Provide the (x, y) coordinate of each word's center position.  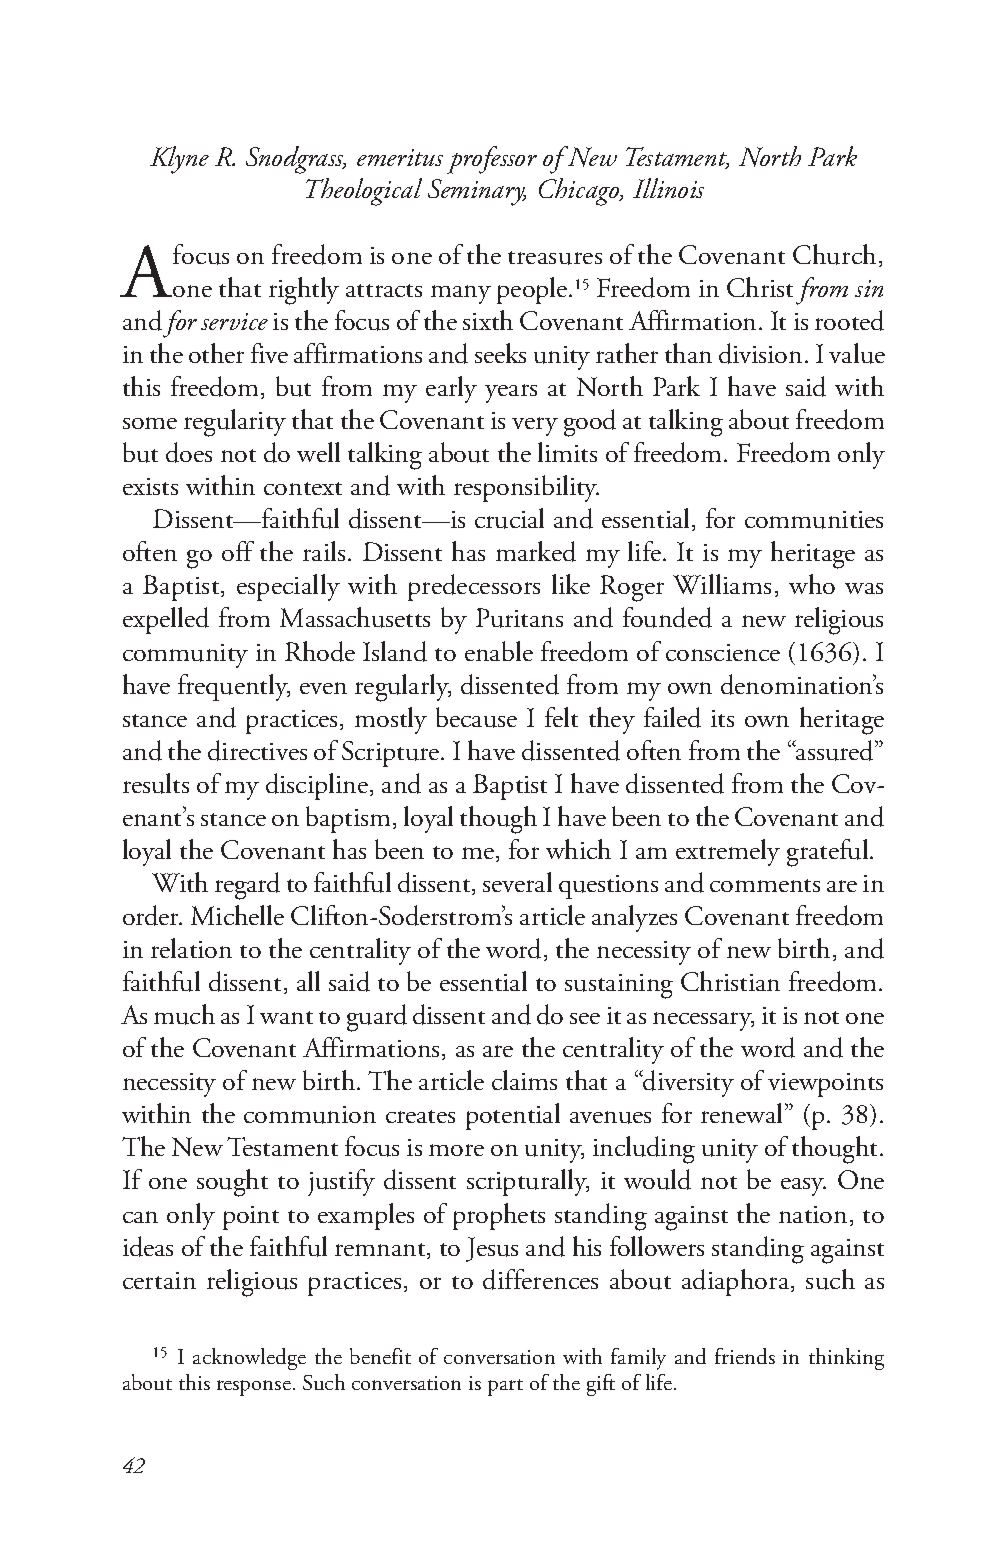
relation (191, 948)
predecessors (474, 587)
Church (834, 254)
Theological (364, 192)
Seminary (477, 192)
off (238, 551)
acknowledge (249, 1359)
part (505, 1387)
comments (765, 885)
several (517, 882)
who (812, 584)
